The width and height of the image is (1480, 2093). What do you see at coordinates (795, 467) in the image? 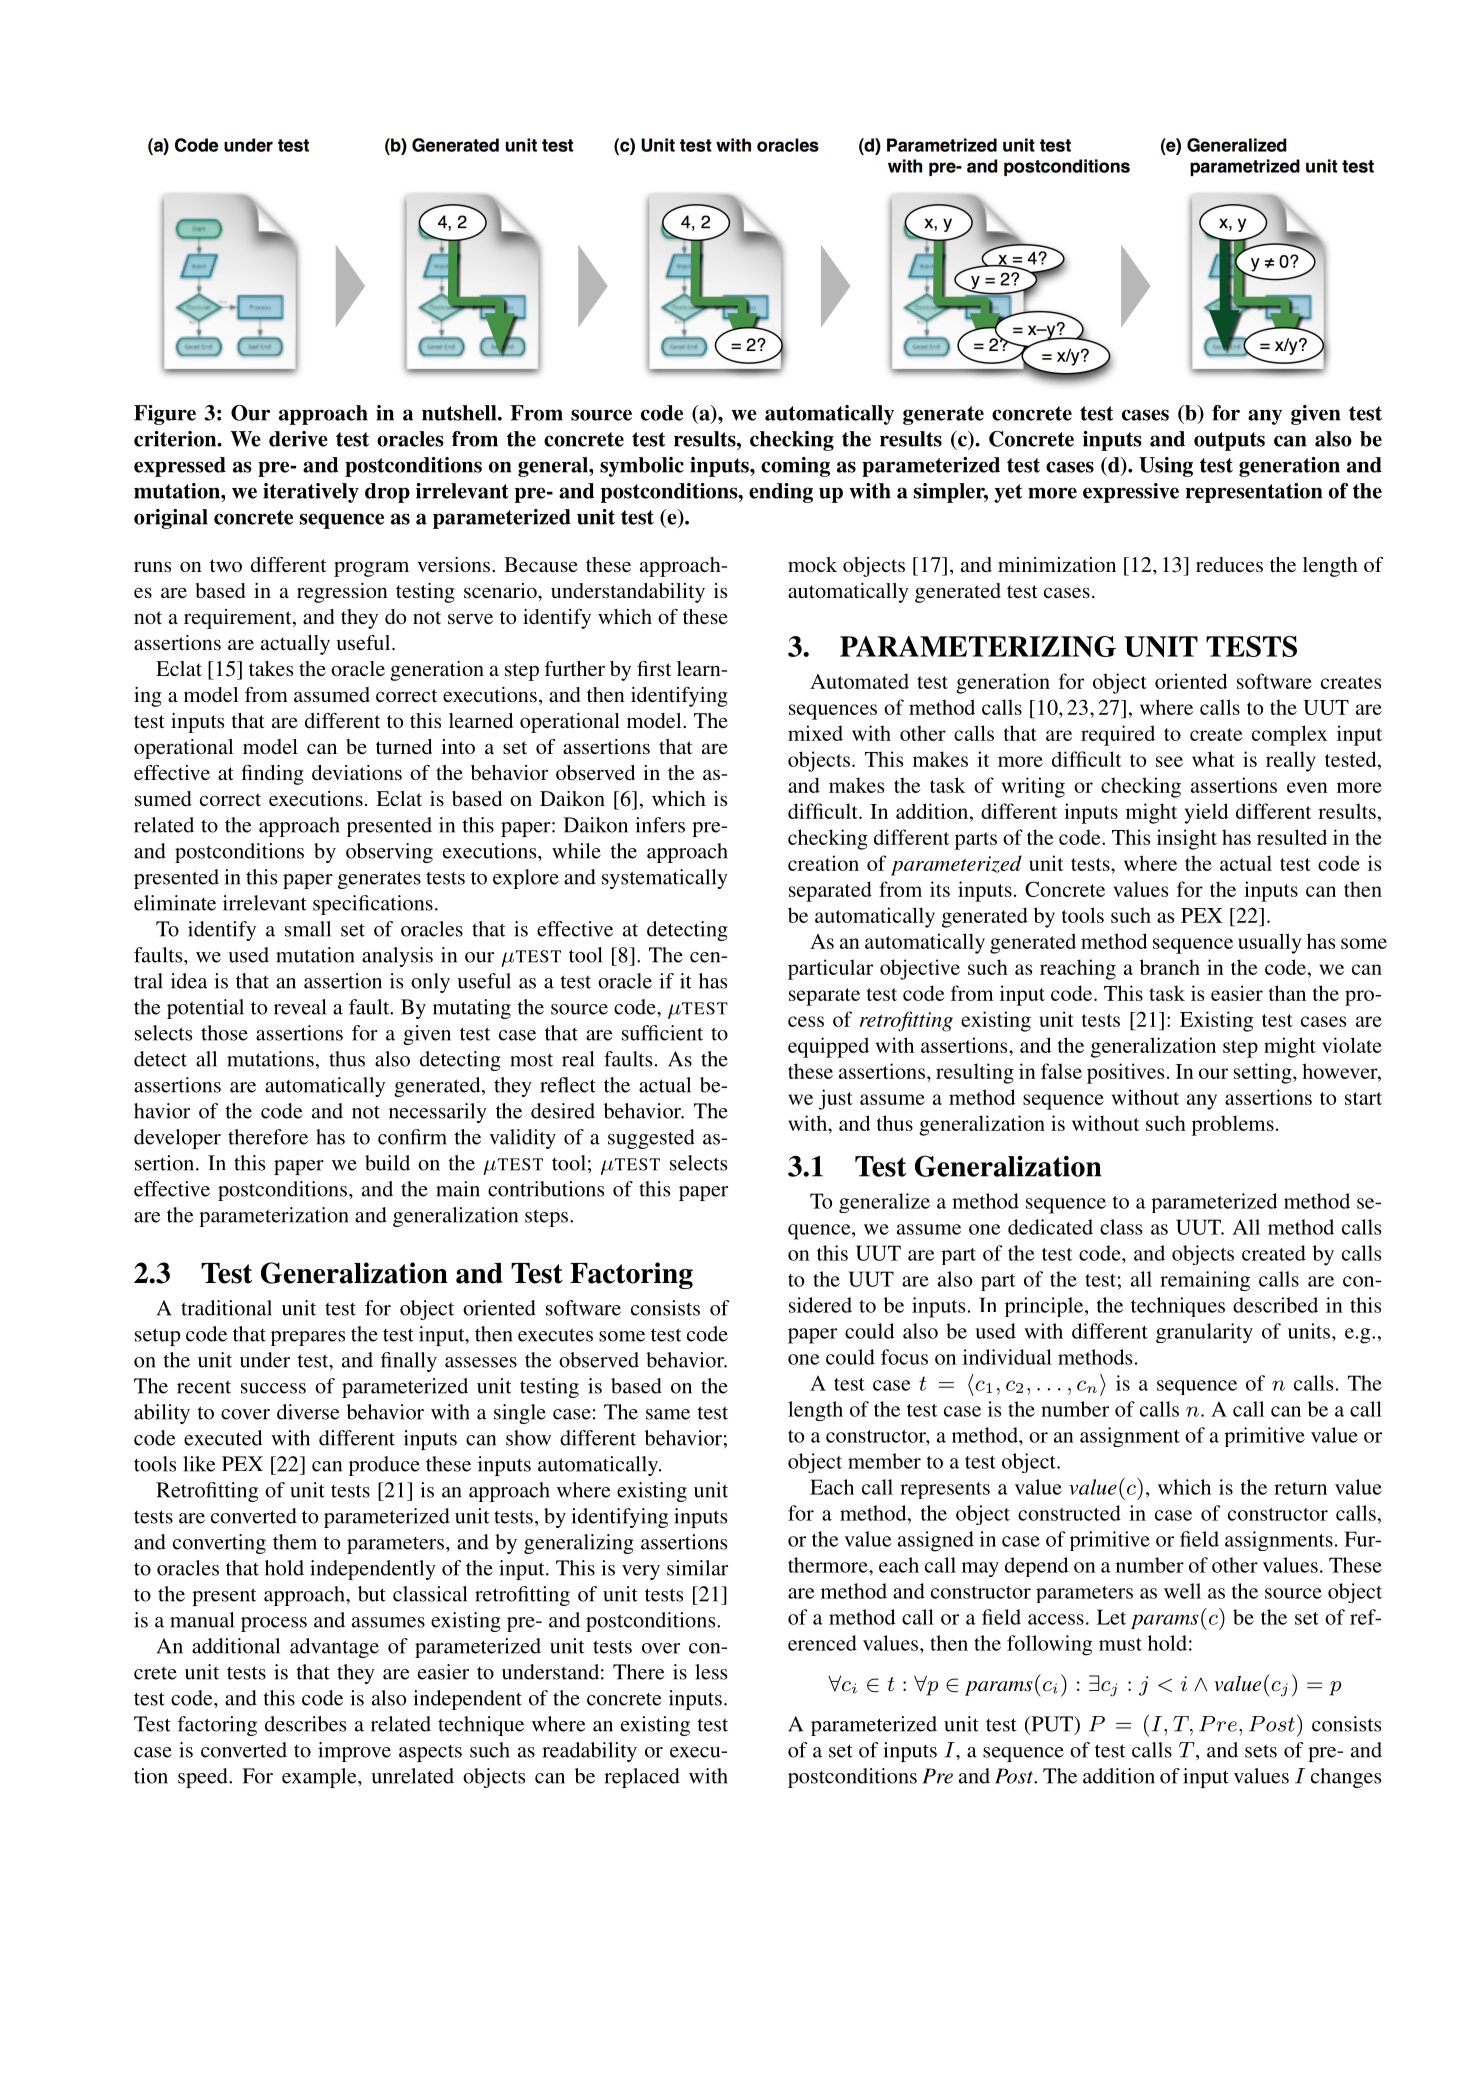
I see `coming` at bounding box center [795, 467].
